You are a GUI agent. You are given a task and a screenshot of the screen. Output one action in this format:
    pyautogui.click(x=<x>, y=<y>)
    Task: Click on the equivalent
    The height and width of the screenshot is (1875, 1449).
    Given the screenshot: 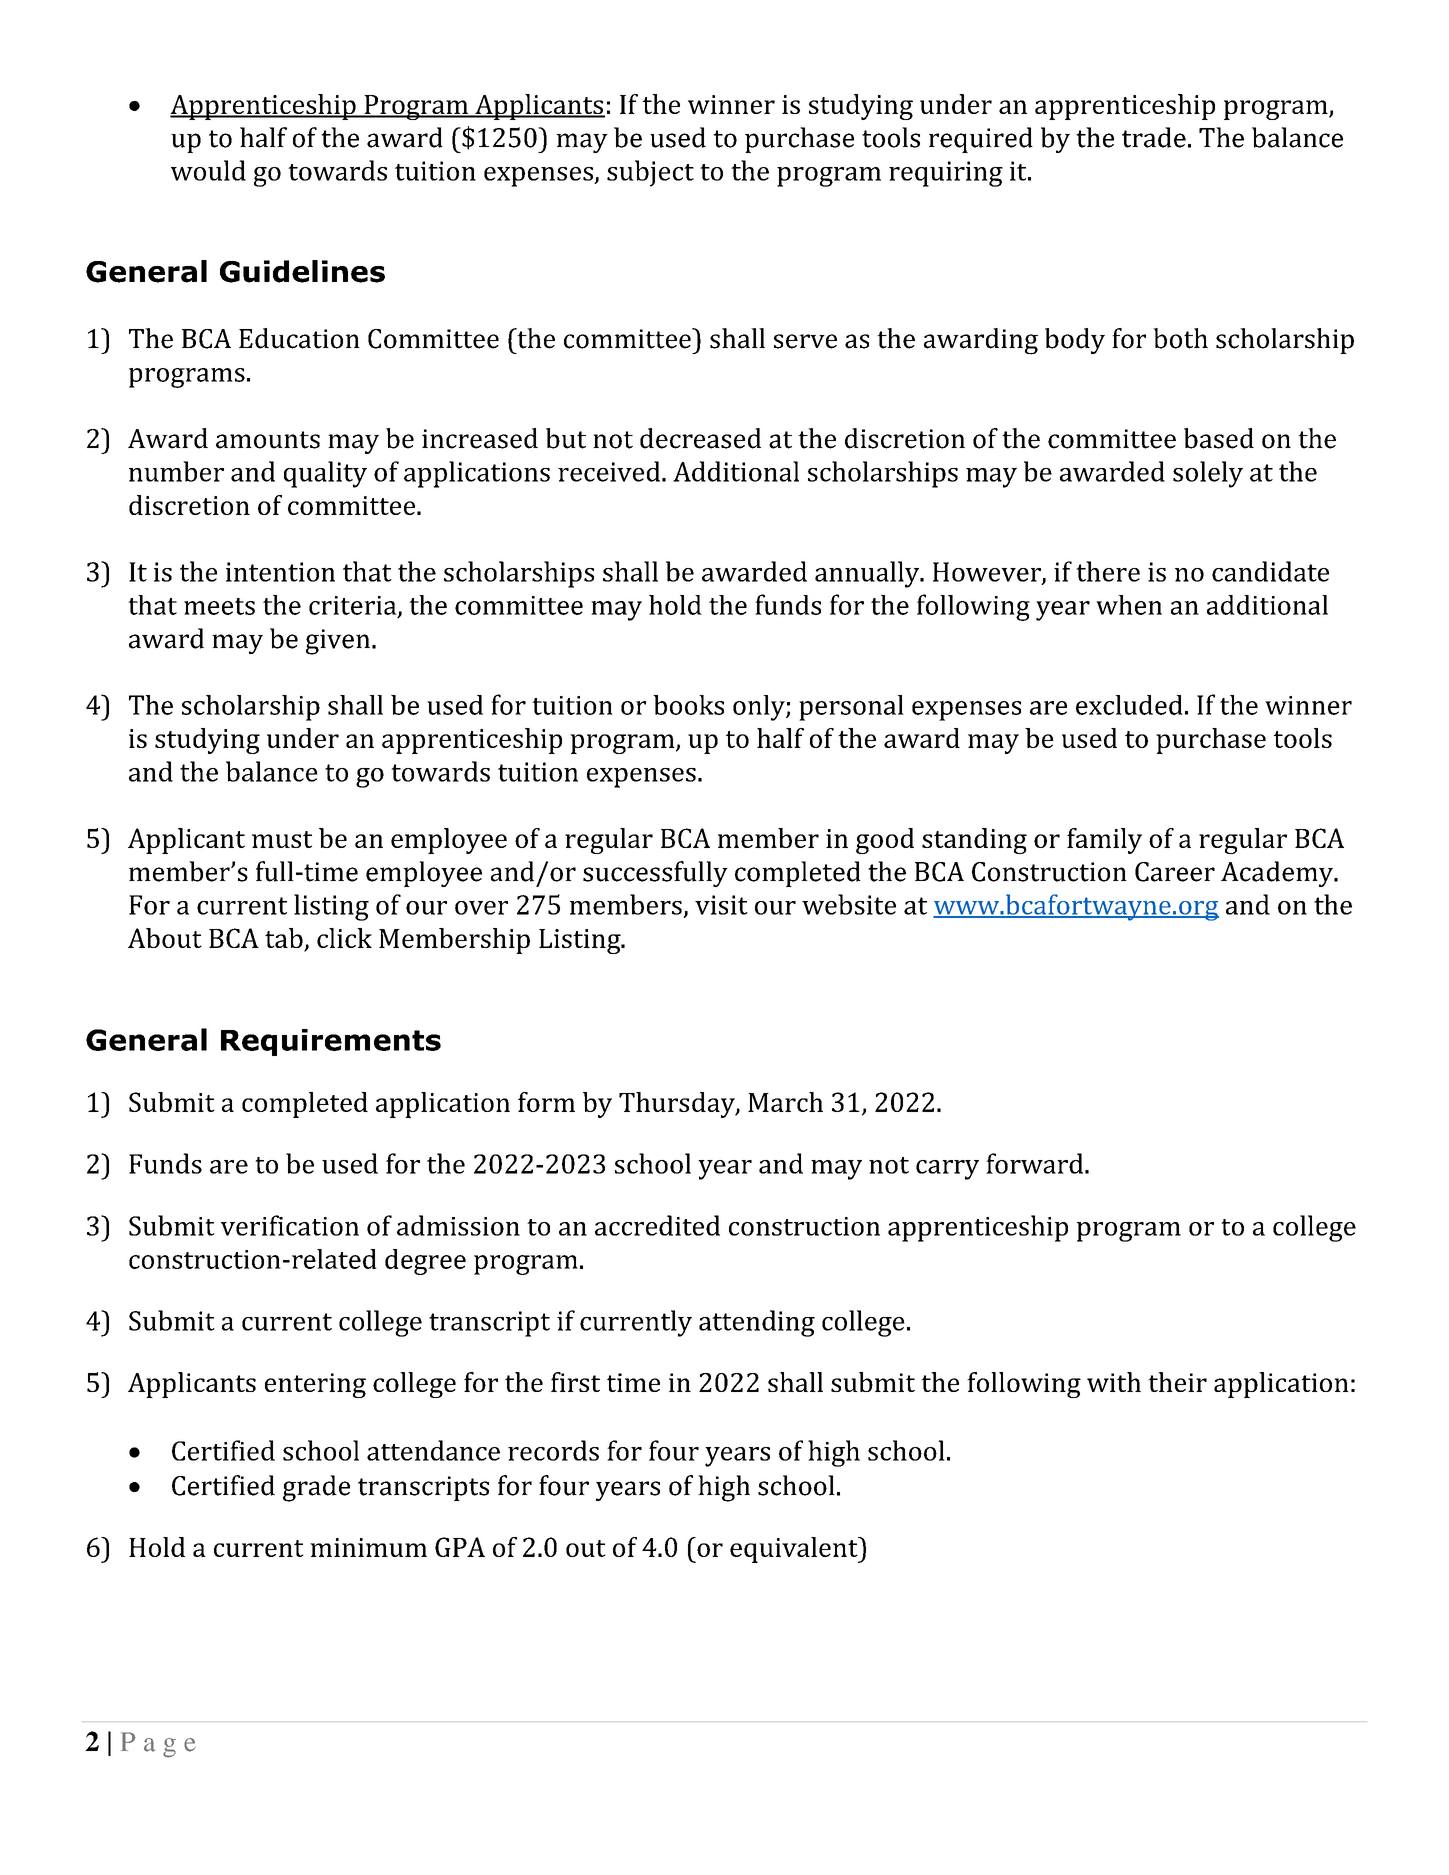 What is the action you would take?
    pyautogui.click(x=795, y=1550)
